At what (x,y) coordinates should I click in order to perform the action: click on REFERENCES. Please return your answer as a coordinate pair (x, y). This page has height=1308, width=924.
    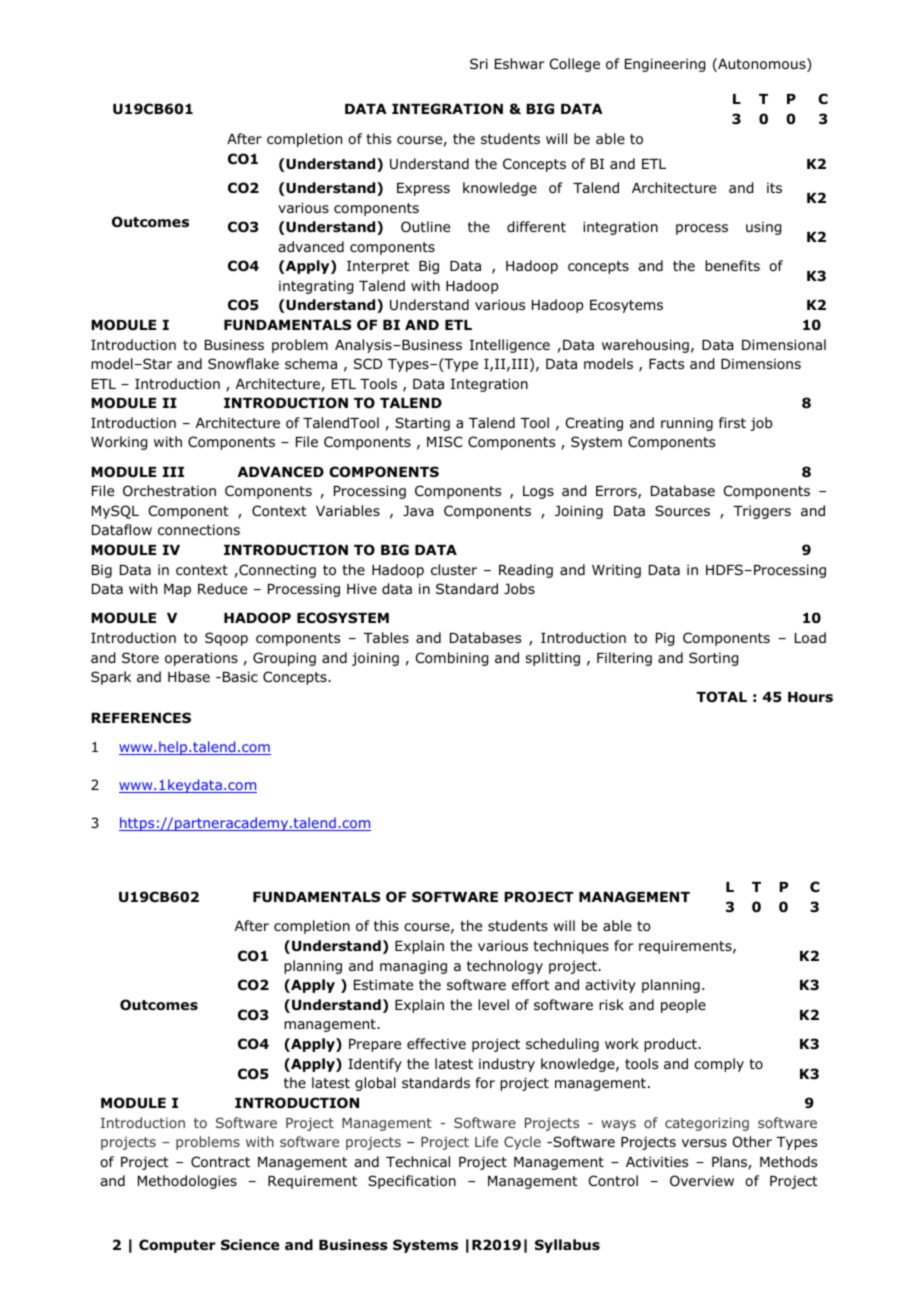
    Looking at the image, I should click on (141, 717).
